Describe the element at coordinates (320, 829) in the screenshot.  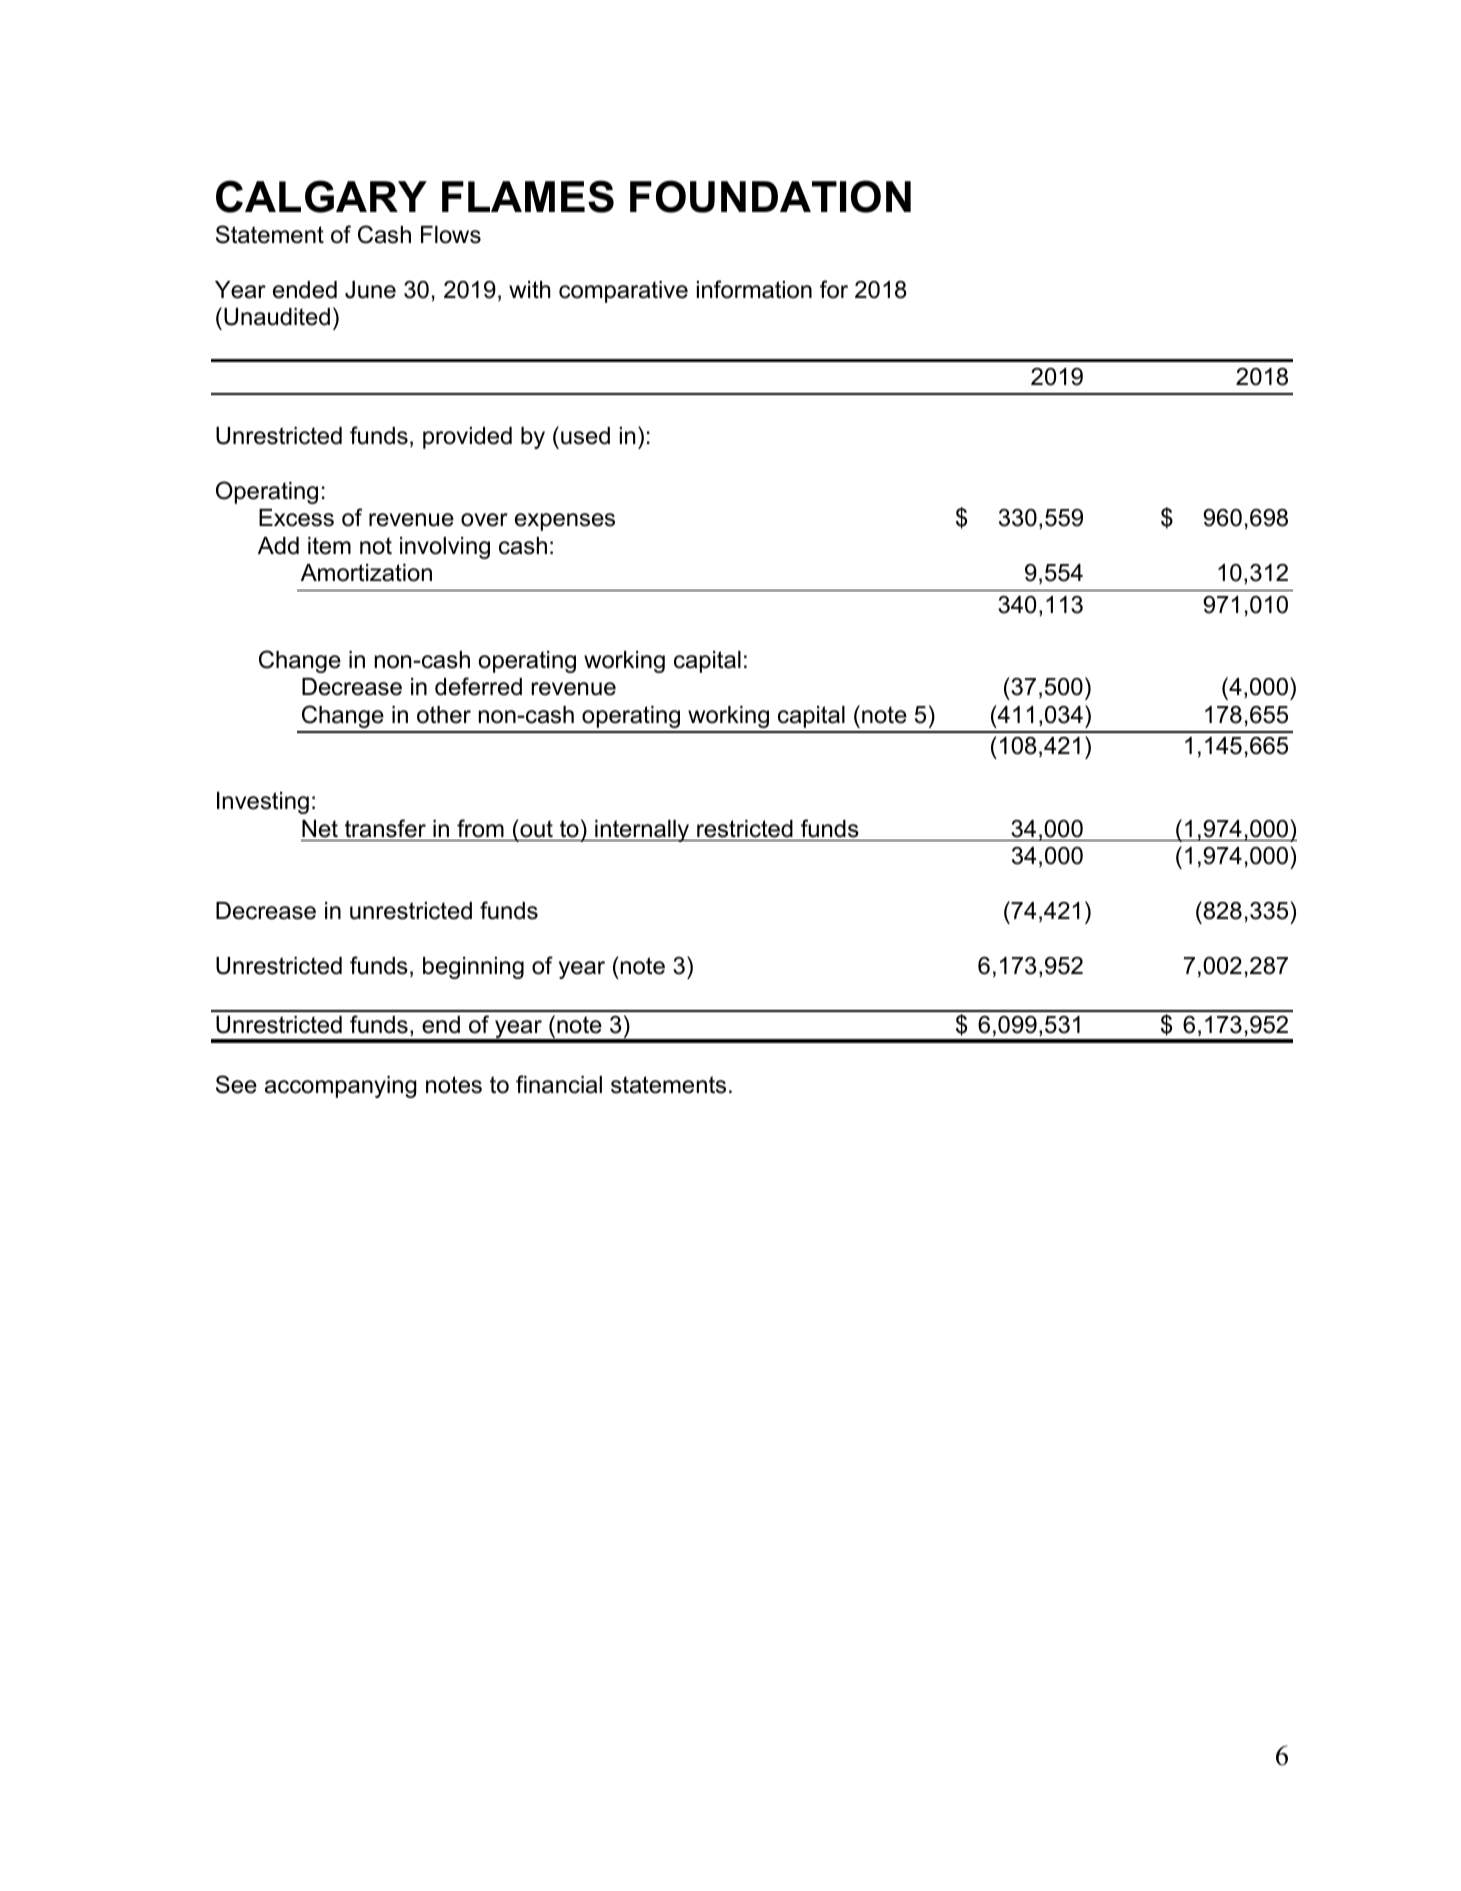
I see `Net` at that location.
